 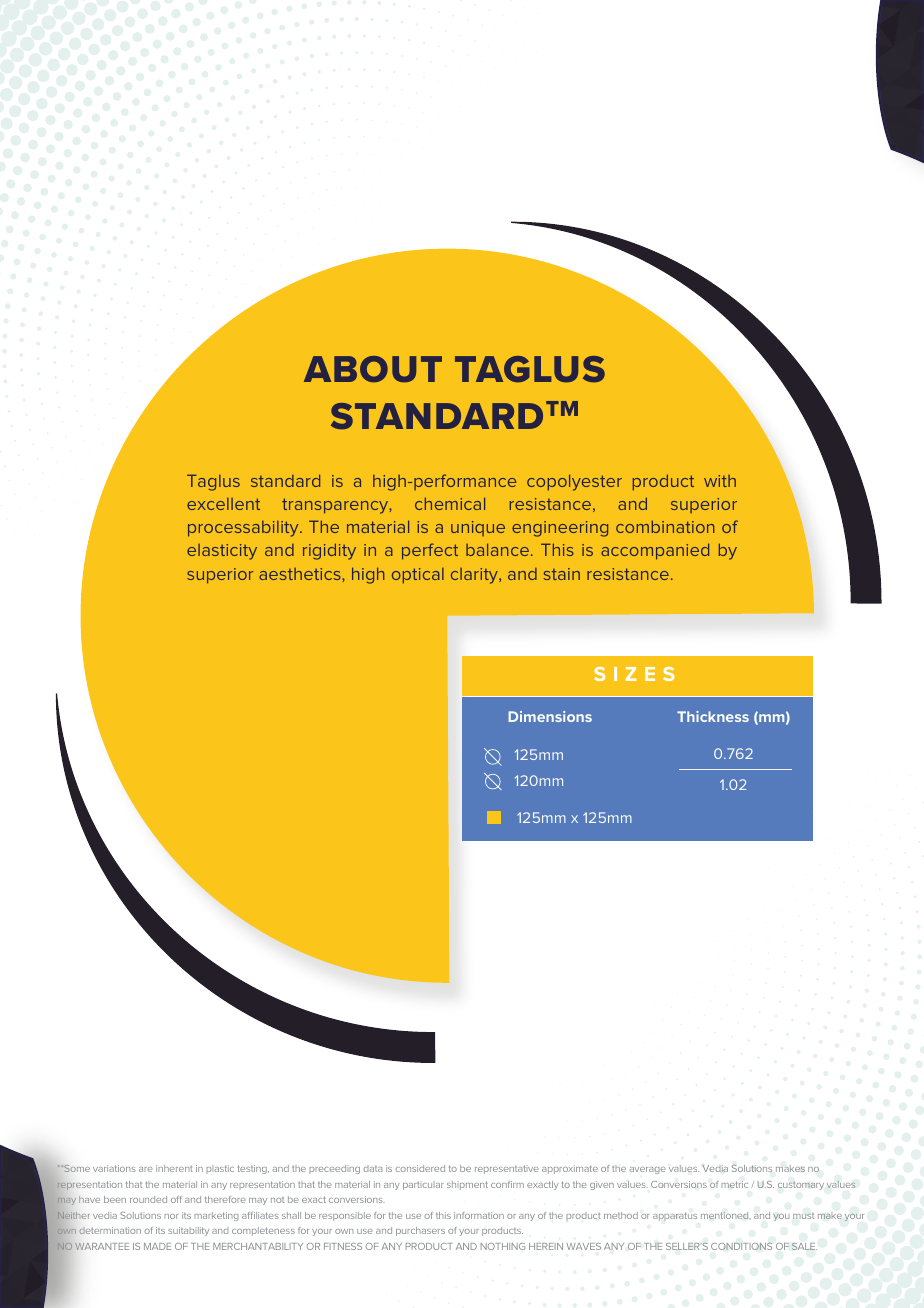 What do you see at coordinates (713, 716) in the screenshot?
I see `Thickness` at bounding box center [713, 716].
